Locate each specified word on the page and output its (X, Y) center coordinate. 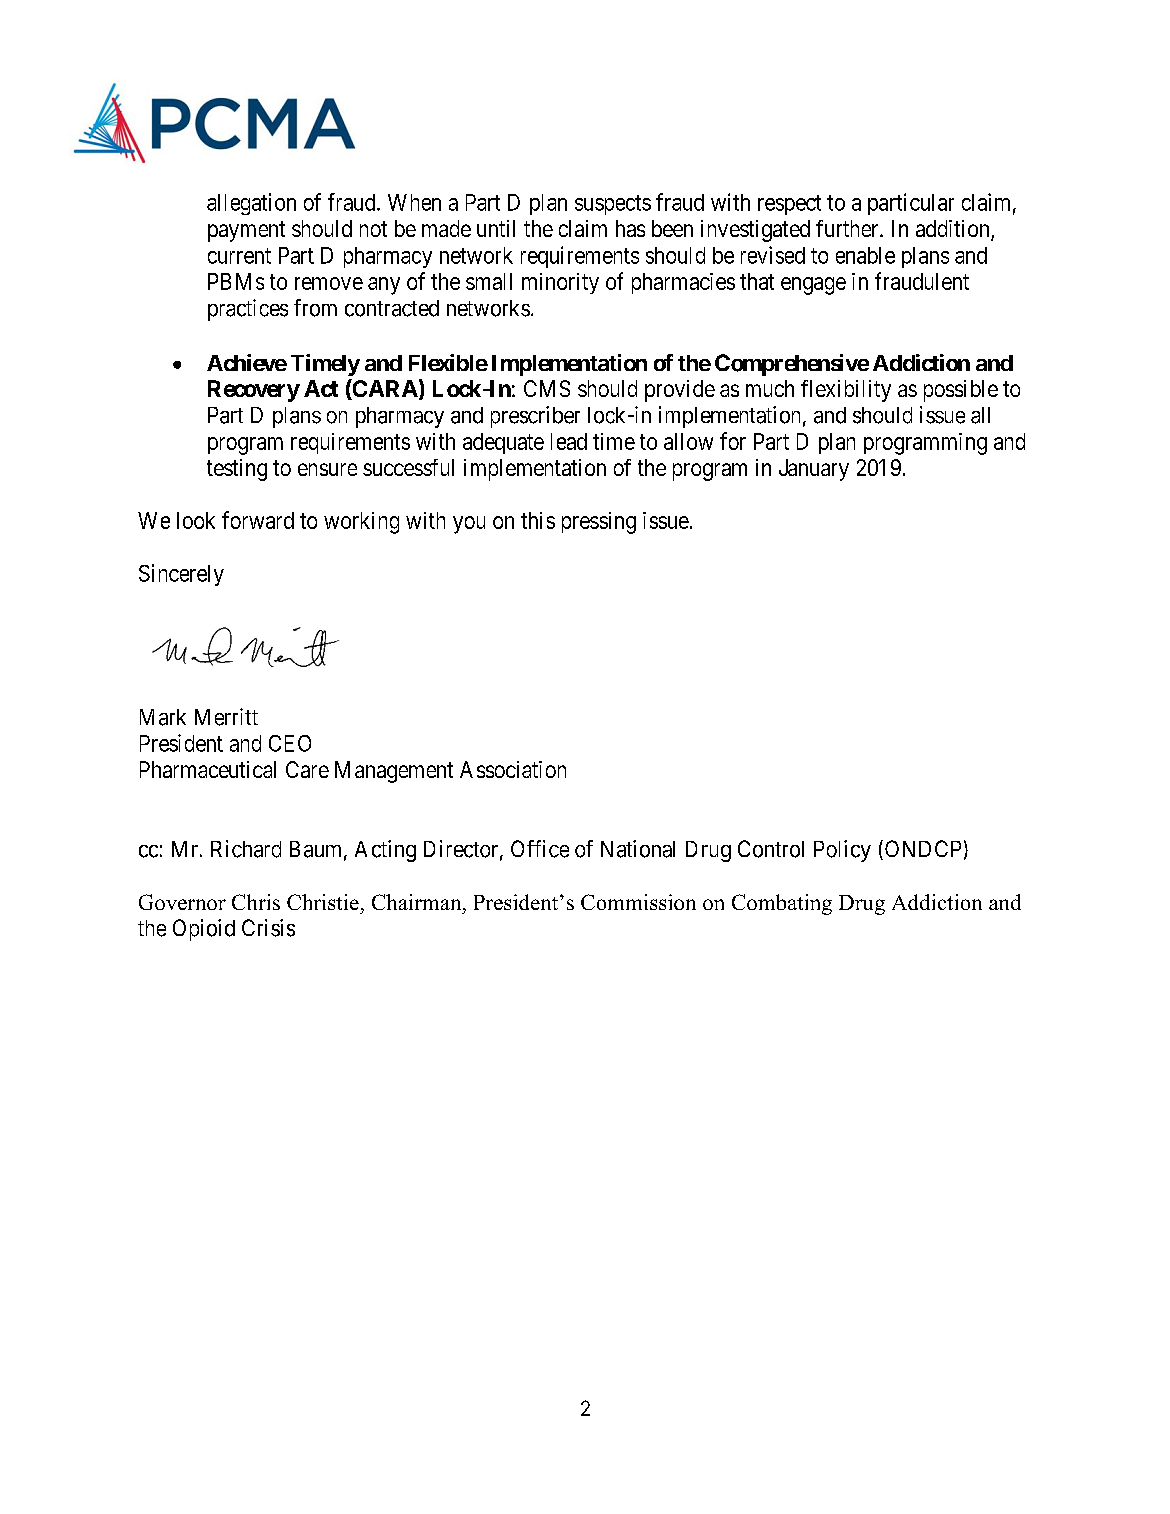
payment (246, 231)
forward (258, 520)
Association (513, 769)
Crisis (268, 928)
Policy (842, 851)
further (848, 228)
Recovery (254, 391)
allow (688, 441)
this (538, 520)
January (814, 470)
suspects (613, 205)
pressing (599, 523)
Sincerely (181, 575)
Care (307, 769)
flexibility (846, 391)
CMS (547, 388)
